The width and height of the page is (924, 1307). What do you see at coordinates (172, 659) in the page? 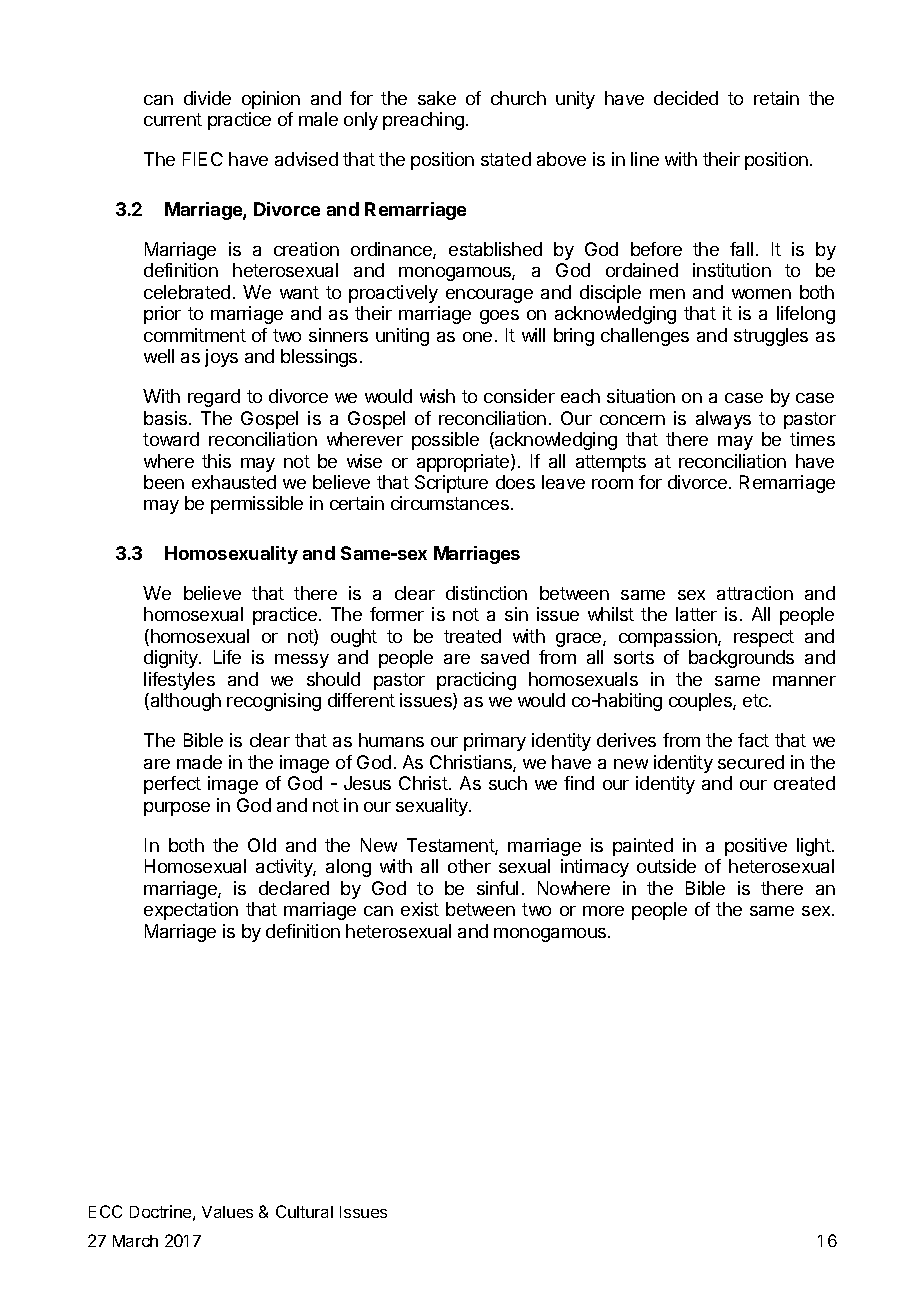
I see `dignity` at bounding box center [172, 659].
